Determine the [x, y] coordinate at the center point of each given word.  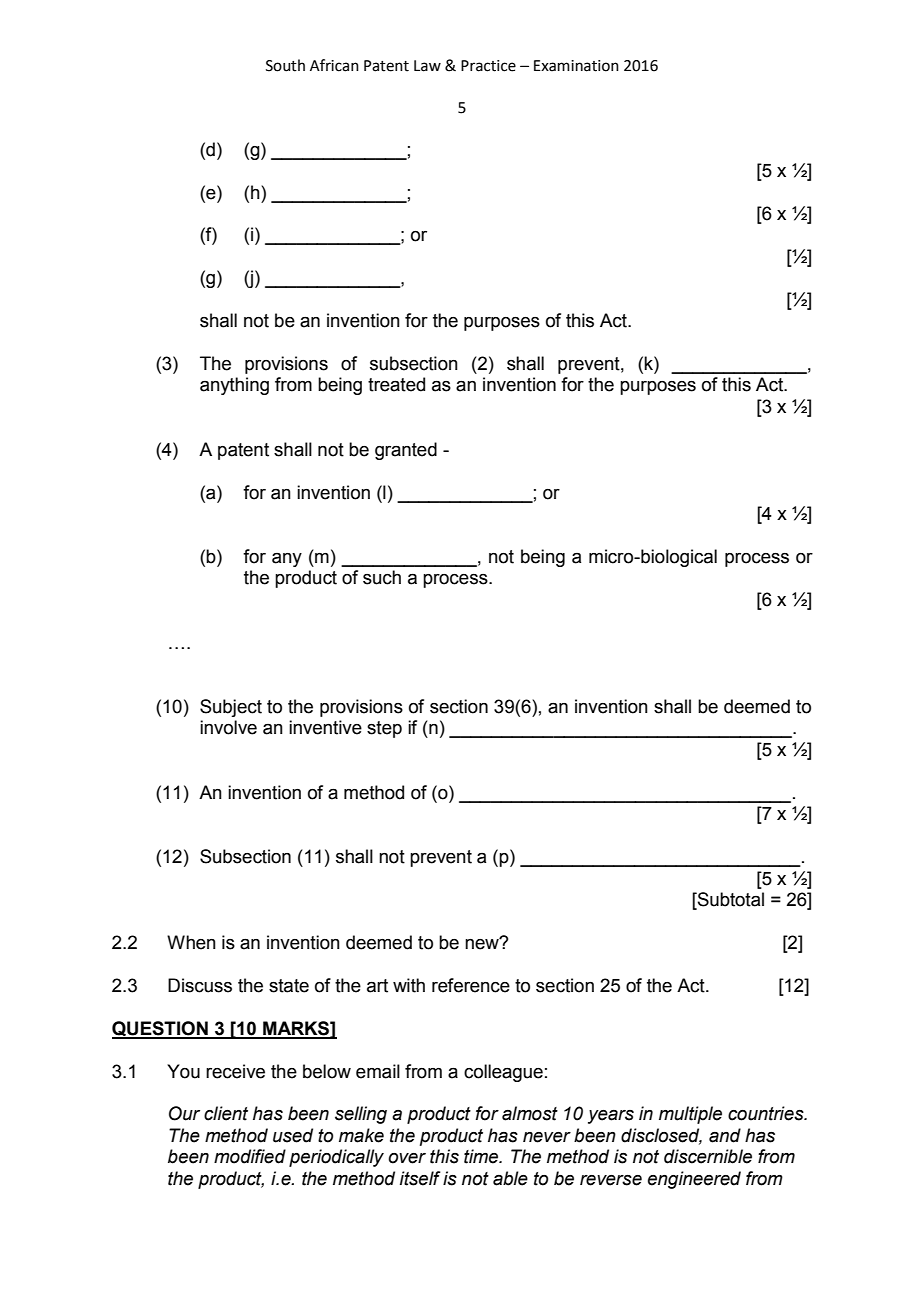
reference [471, 985]
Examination [576, 66]
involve [228, 727]
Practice [488, 66]
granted [406, 451]
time [482, 1156]
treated [396, 384]
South [285, 65]
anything [234, 386]
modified [250, 1156]
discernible [708, 1156]
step [384, 729]
